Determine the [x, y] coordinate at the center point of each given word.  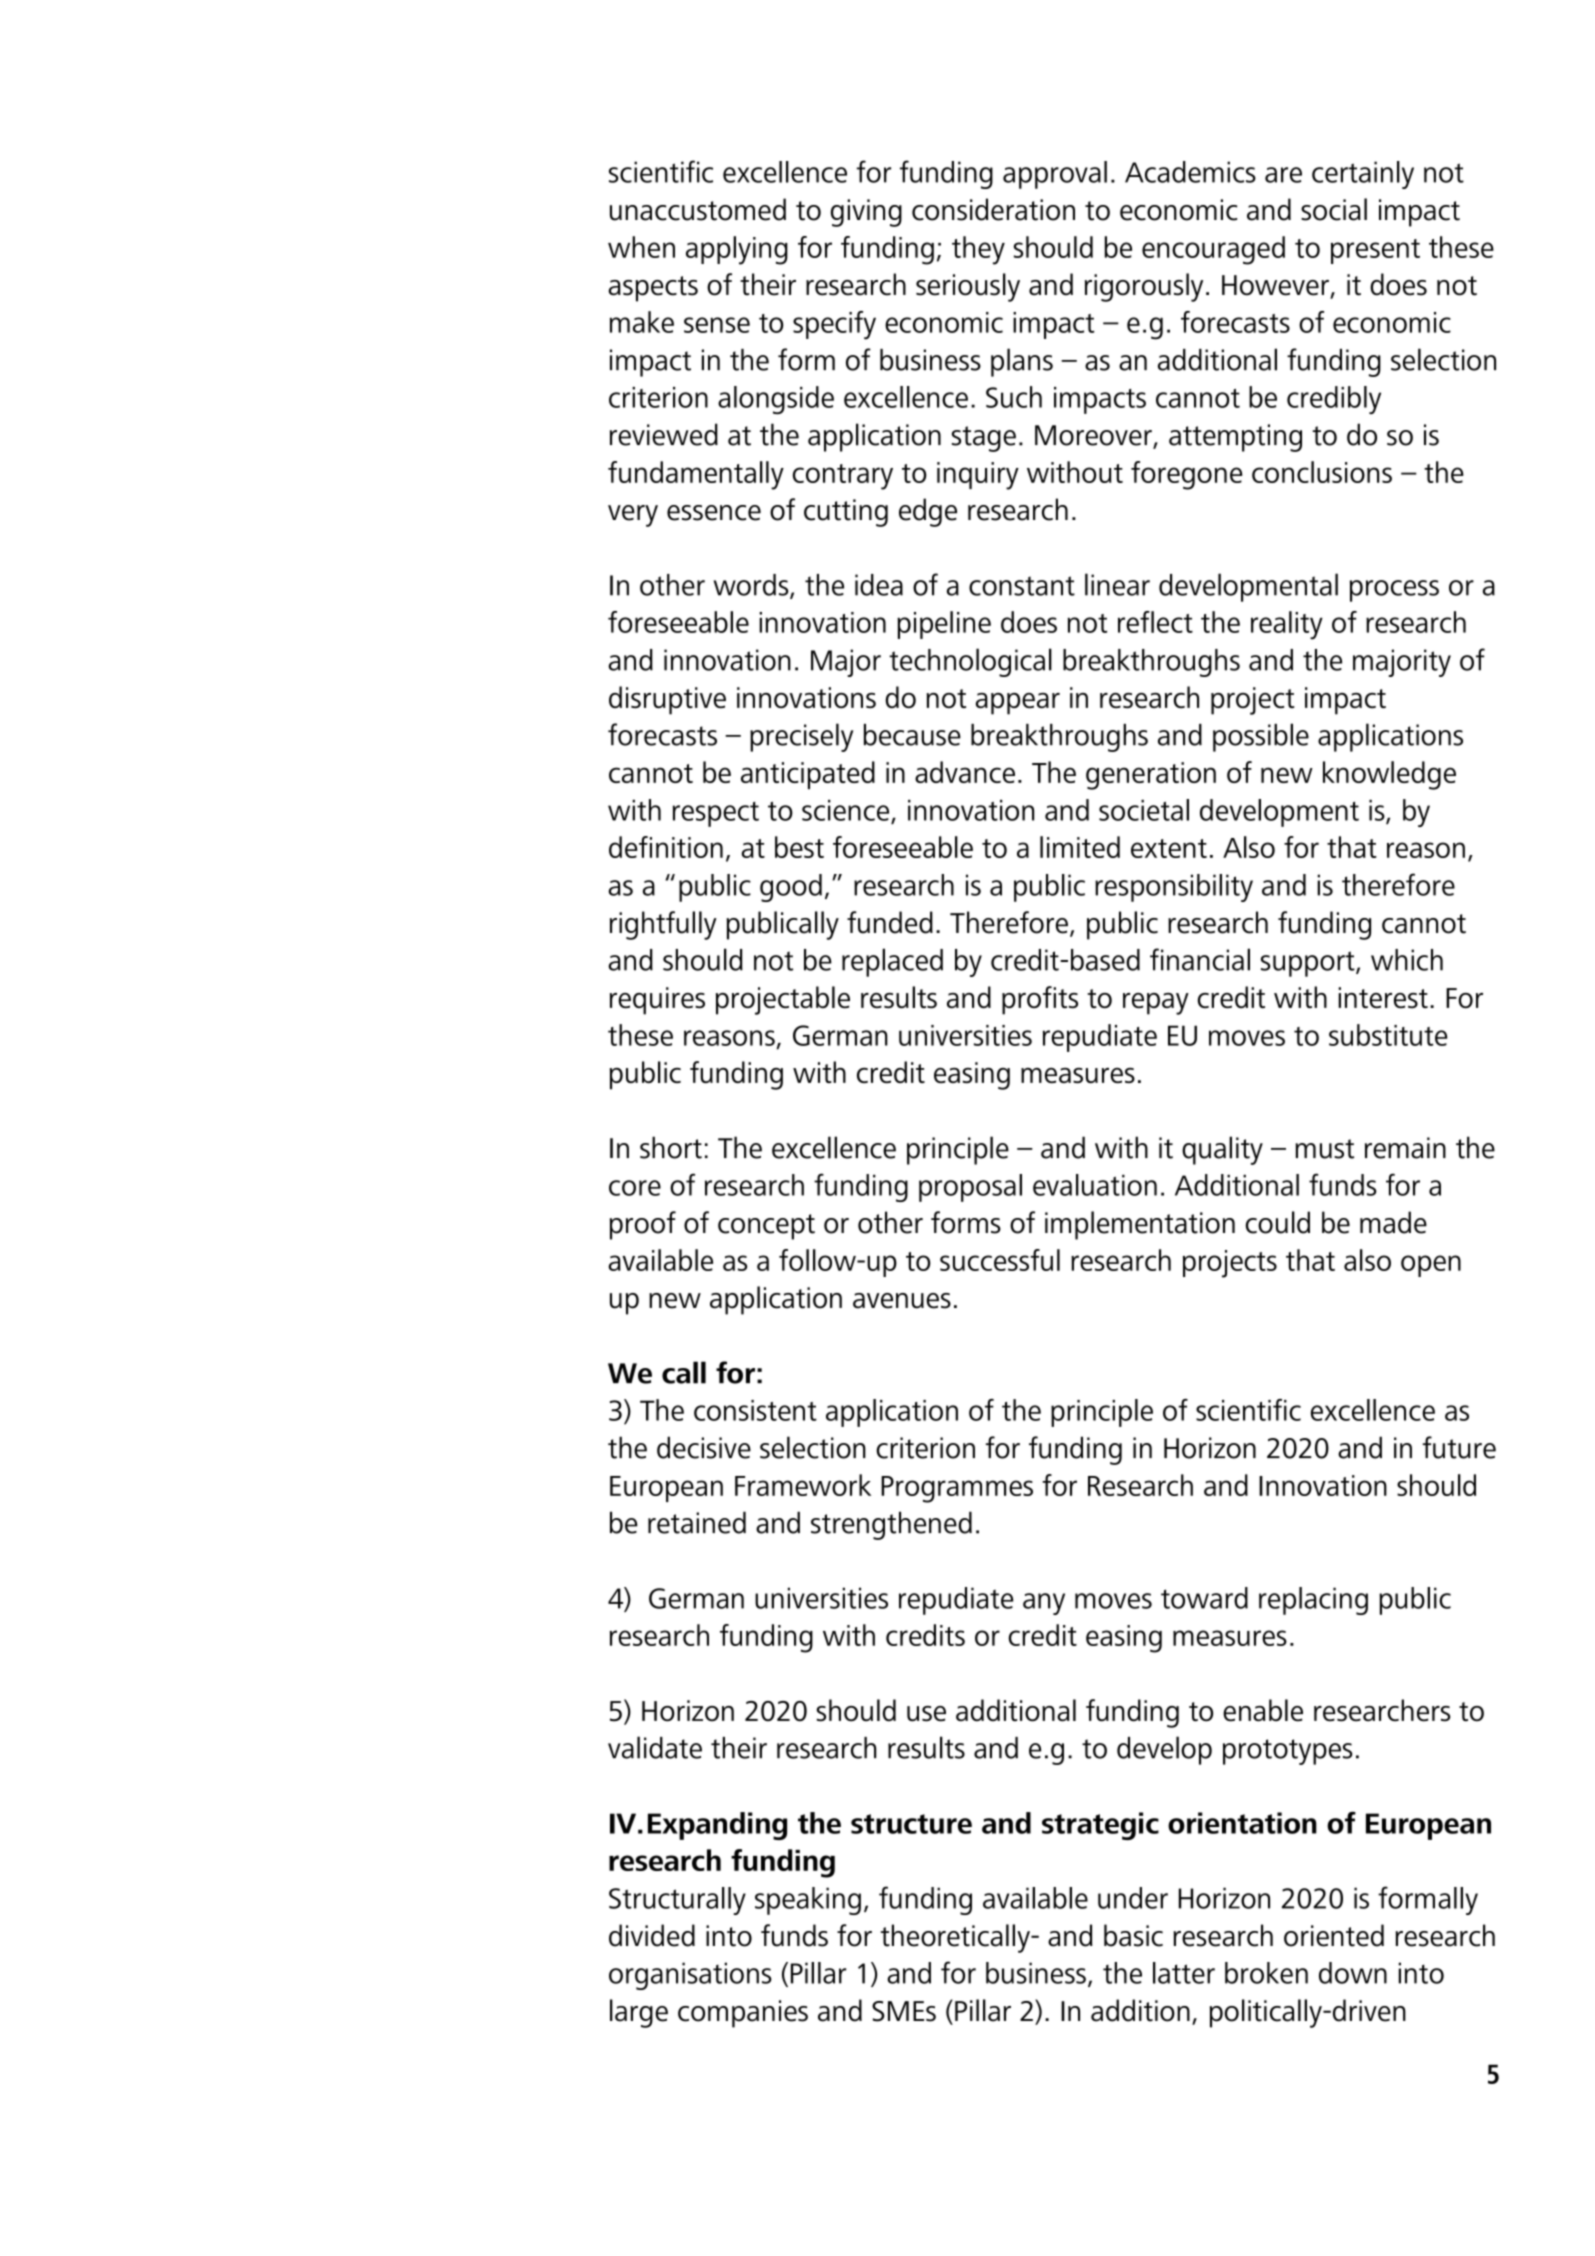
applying [737, 250]
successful [1000, 1260]
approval [1055, 175]
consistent [755, 1410]
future [1459, 1447]
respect [716, 814]
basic [1133, 1935]
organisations [690, 1976]
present [1375, 251]
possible [1261, 737]
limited [1080, 847]
